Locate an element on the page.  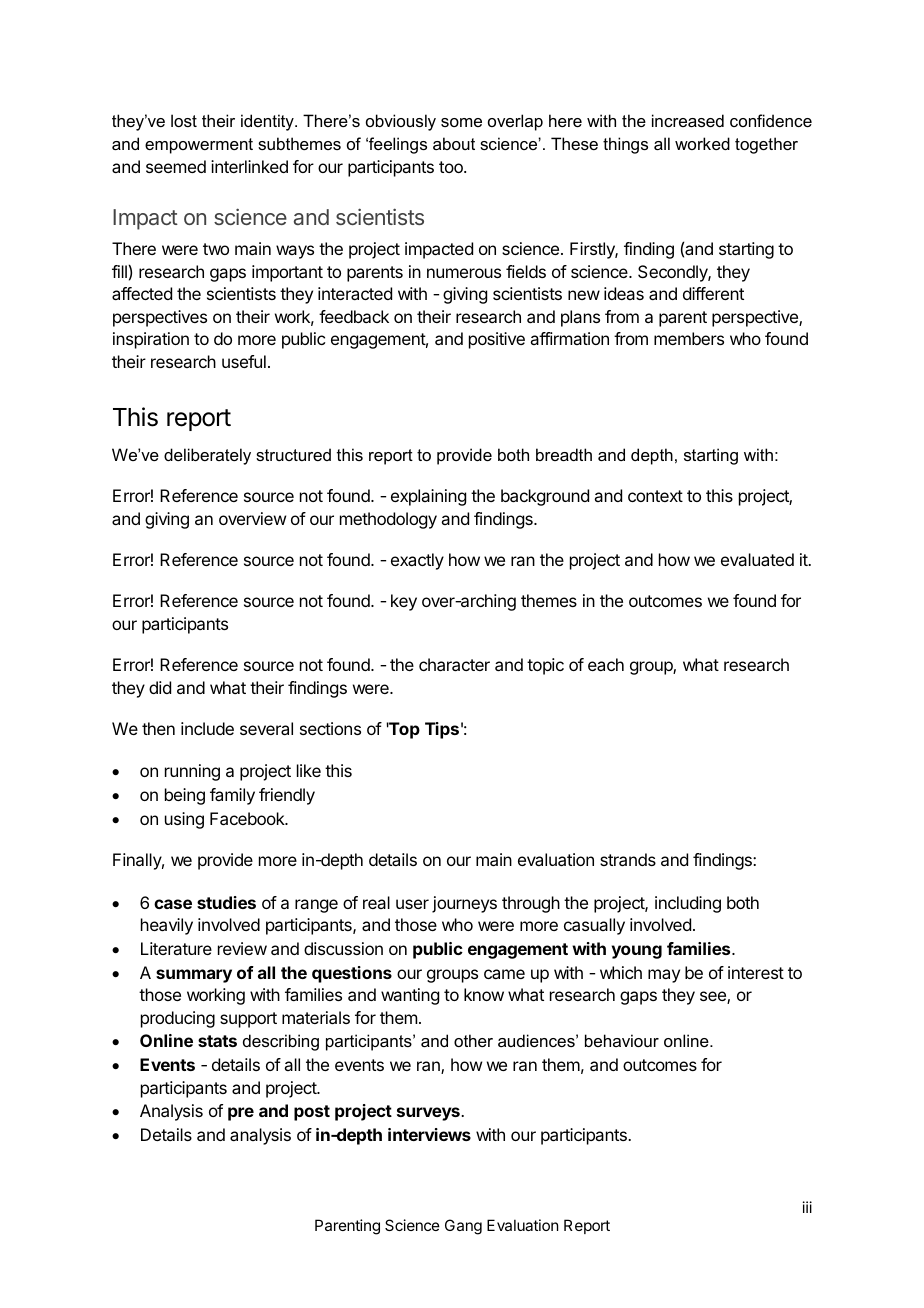
empowerment is located at coordinates (199, 146).
